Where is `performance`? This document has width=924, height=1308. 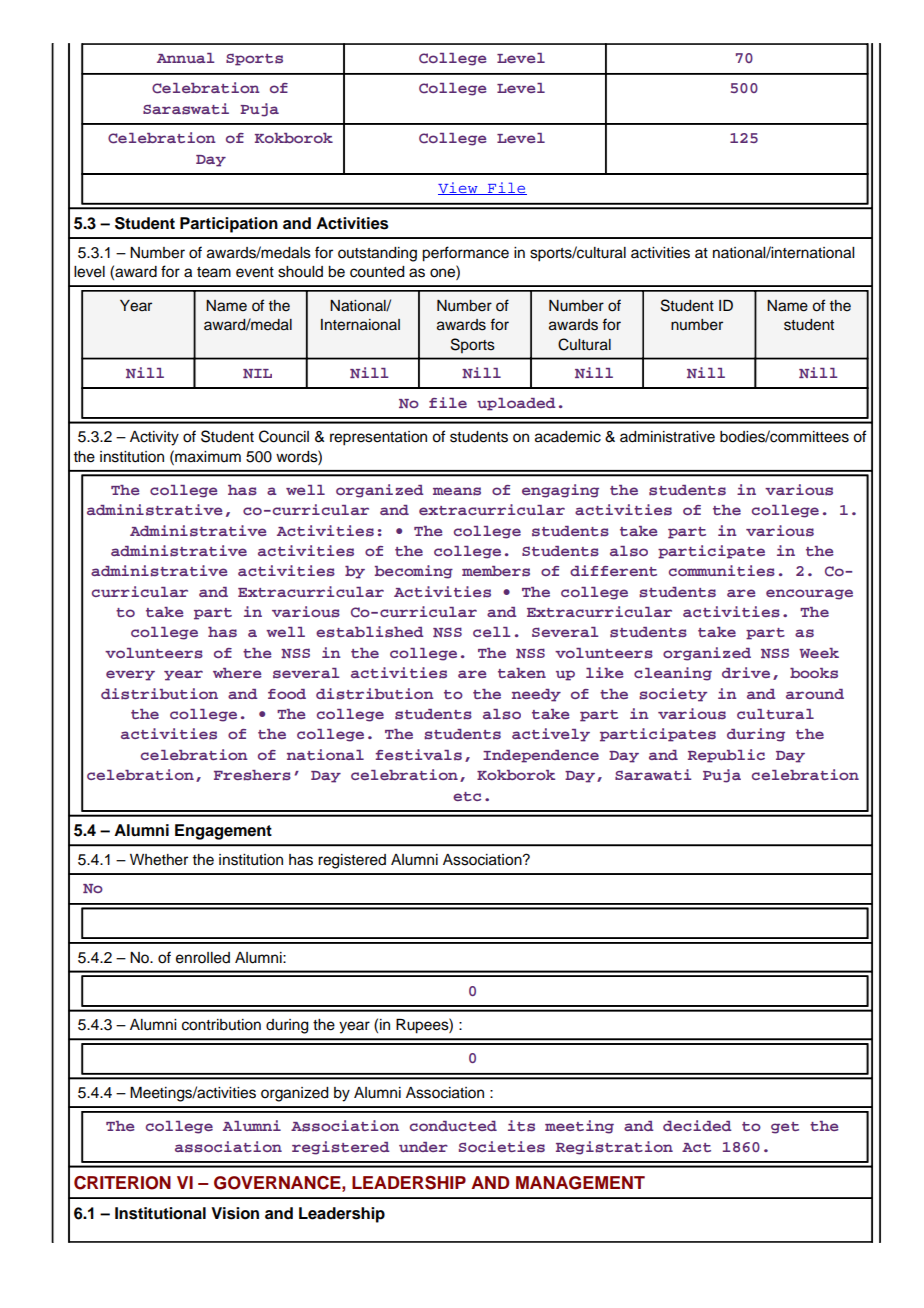
performance is located at coordinates (465, 254).
